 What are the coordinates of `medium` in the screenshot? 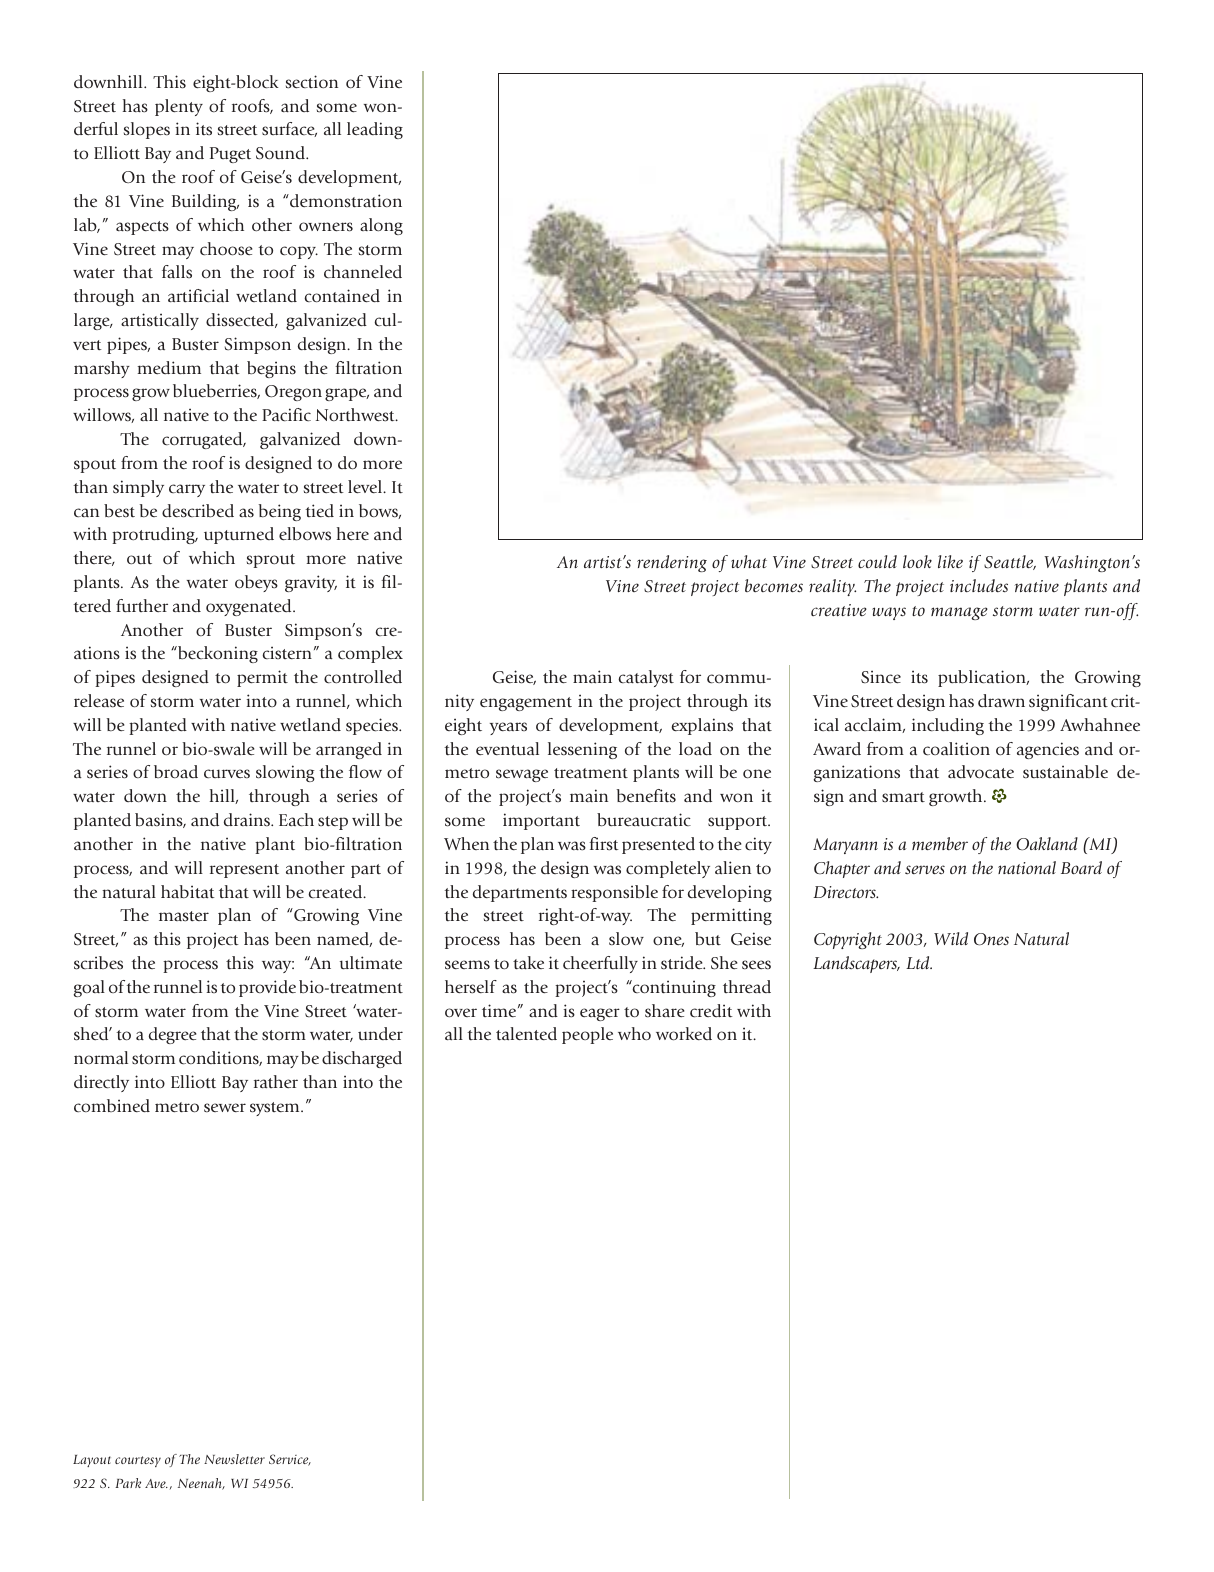 It's located at (169, 368).
